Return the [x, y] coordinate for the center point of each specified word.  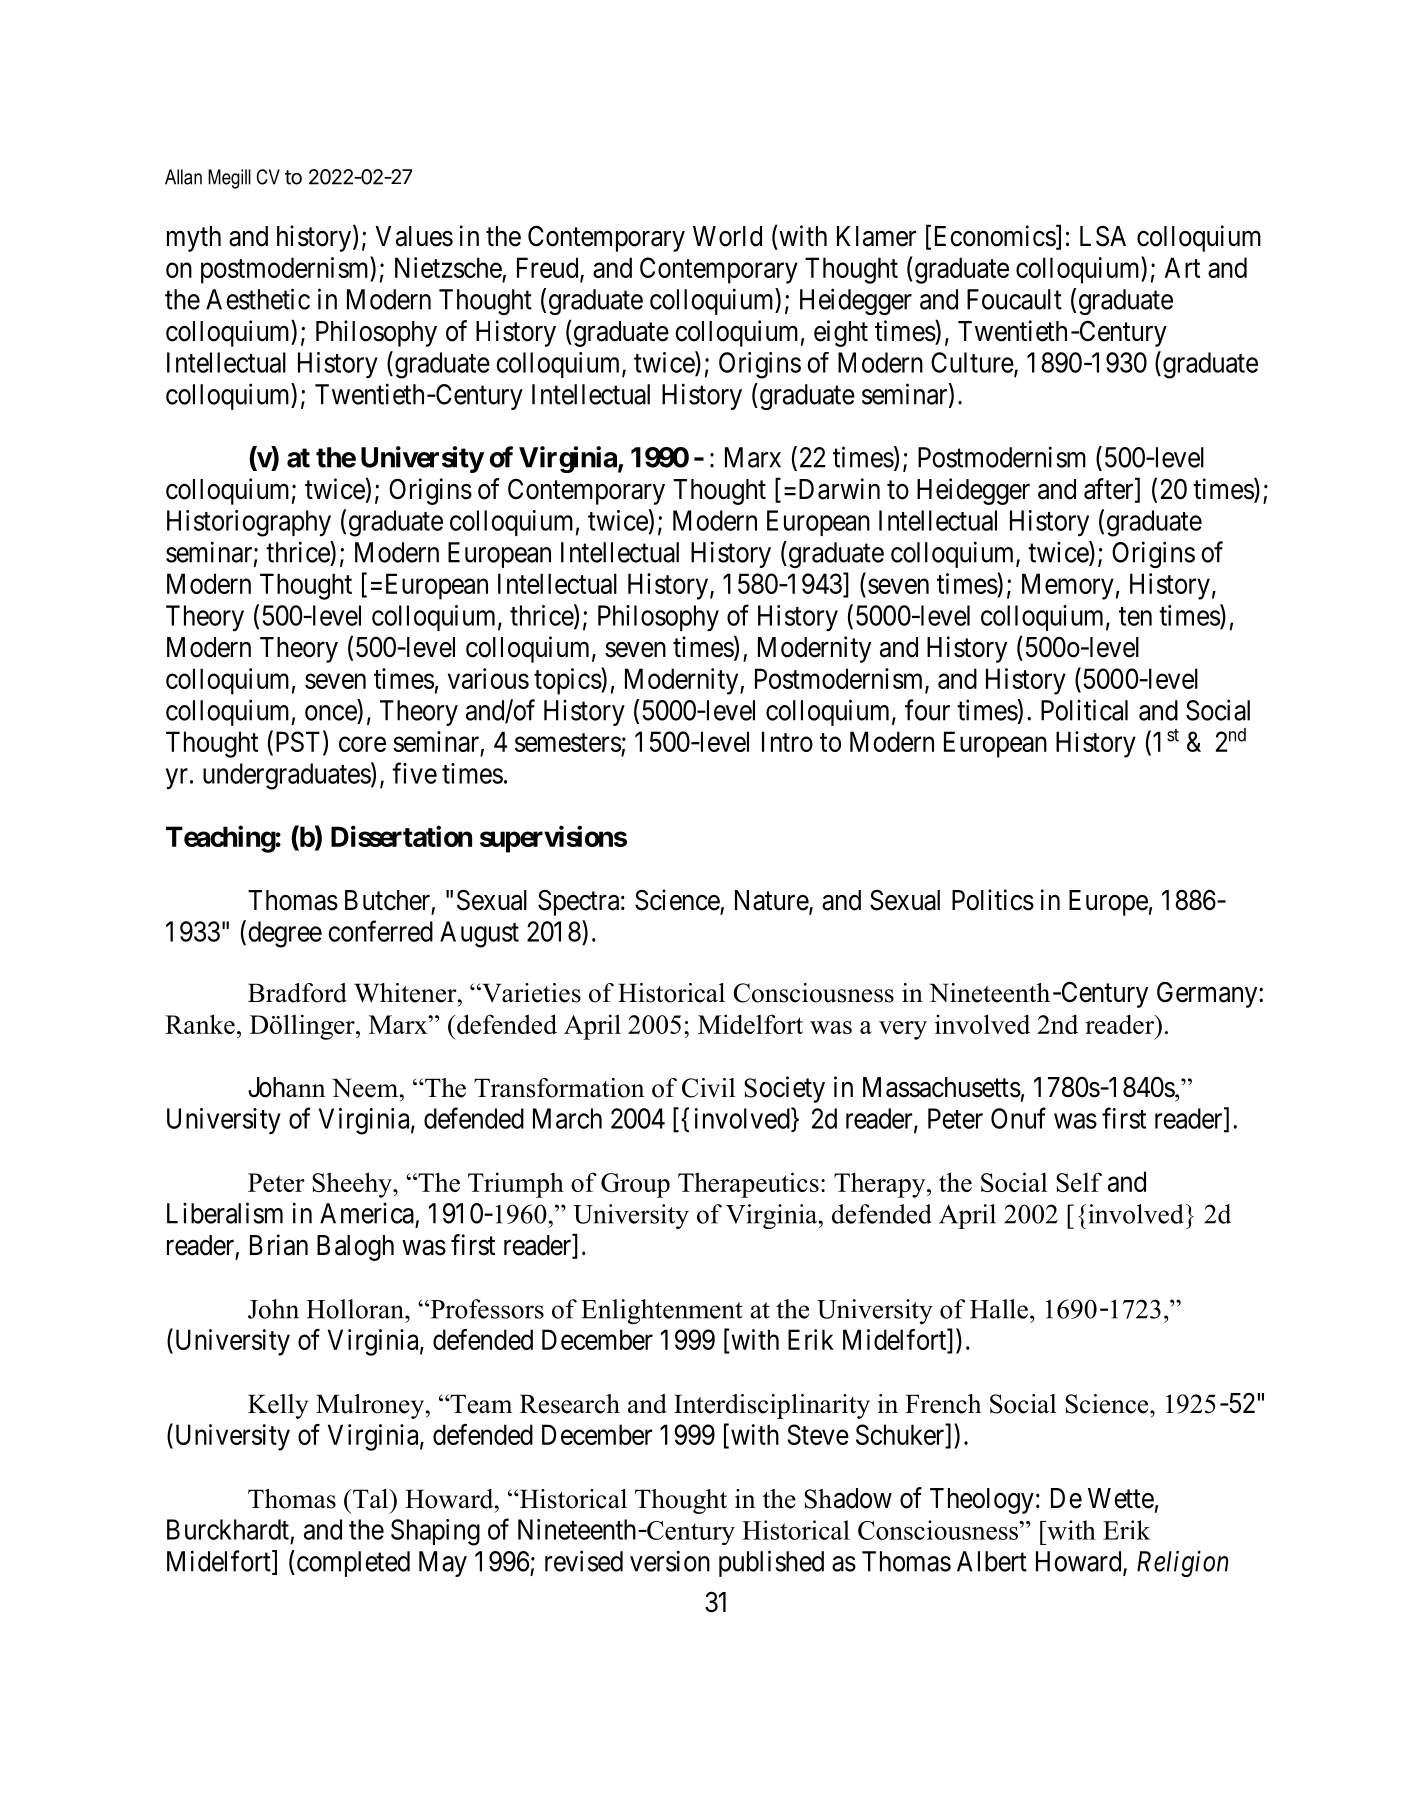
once [331, 713]
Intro [787, 741]
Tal [371, 1499]
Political [1084, 710]
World [727, 236]
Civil [708, 1088]
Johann [286, 1087]
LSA [1103, 236]
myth [194, 239]
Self [1079, 1182]
